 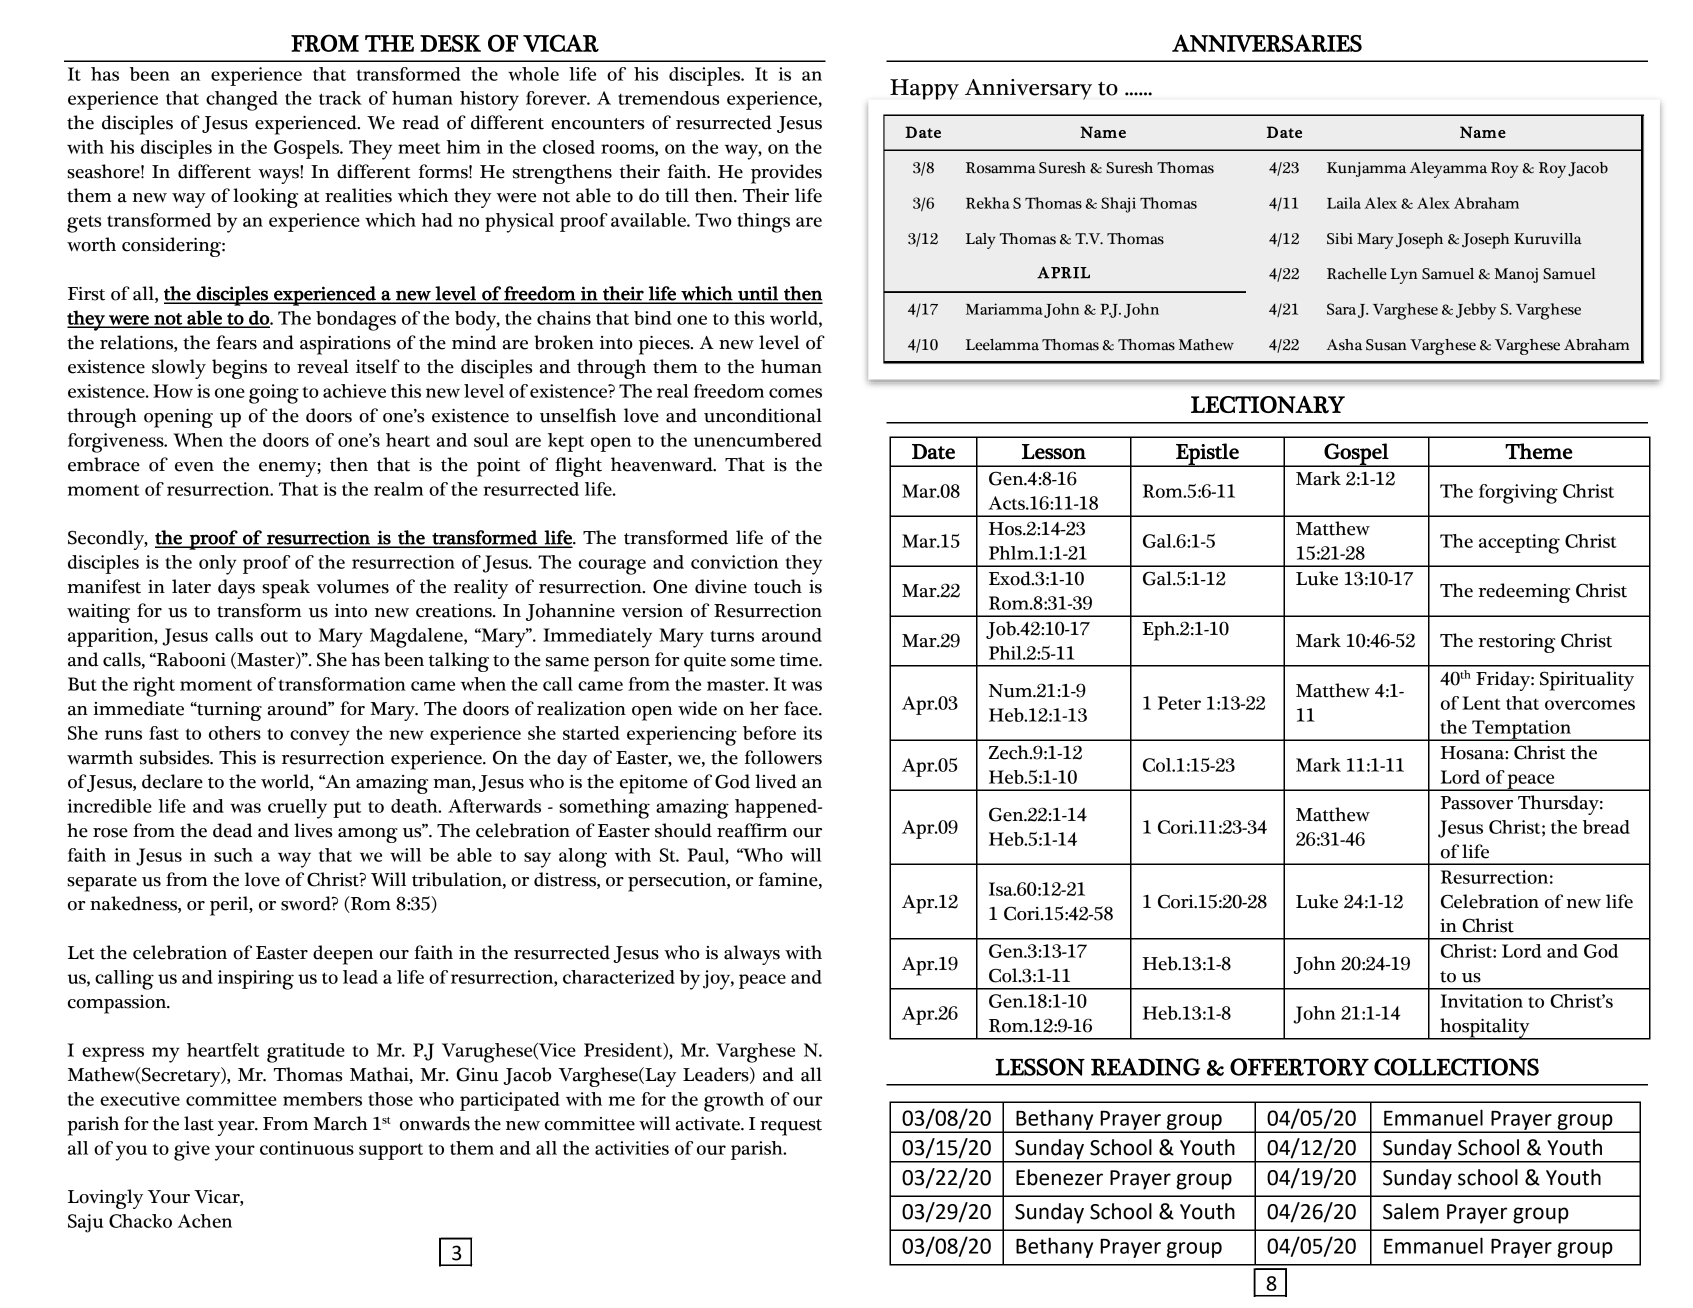 I want to click on Happy, so click(x=924, y=89).
